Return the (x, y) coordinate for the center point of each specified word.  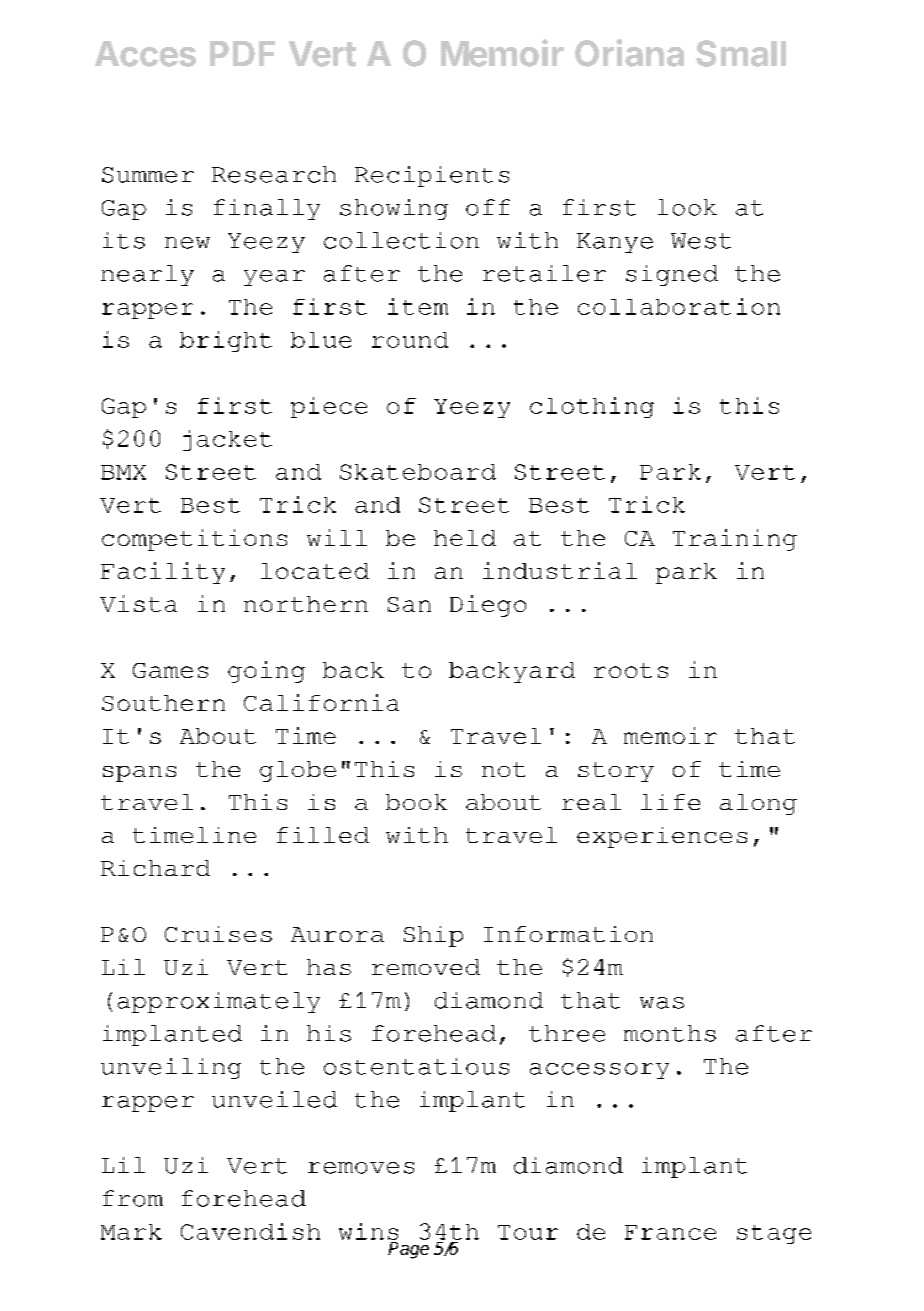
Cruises (218, 934)
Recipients (432, 176)
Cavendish (250, 1231)
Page (408, 1250)
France (670, 1232)
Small (741, 53)
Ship (433, 936)
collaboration (679, 306)
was (662, 1003)
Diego (488, 606)
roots (631, 670)
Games (170, 670)
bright (226, 341)
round (410, 340)
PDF (242, 53)
